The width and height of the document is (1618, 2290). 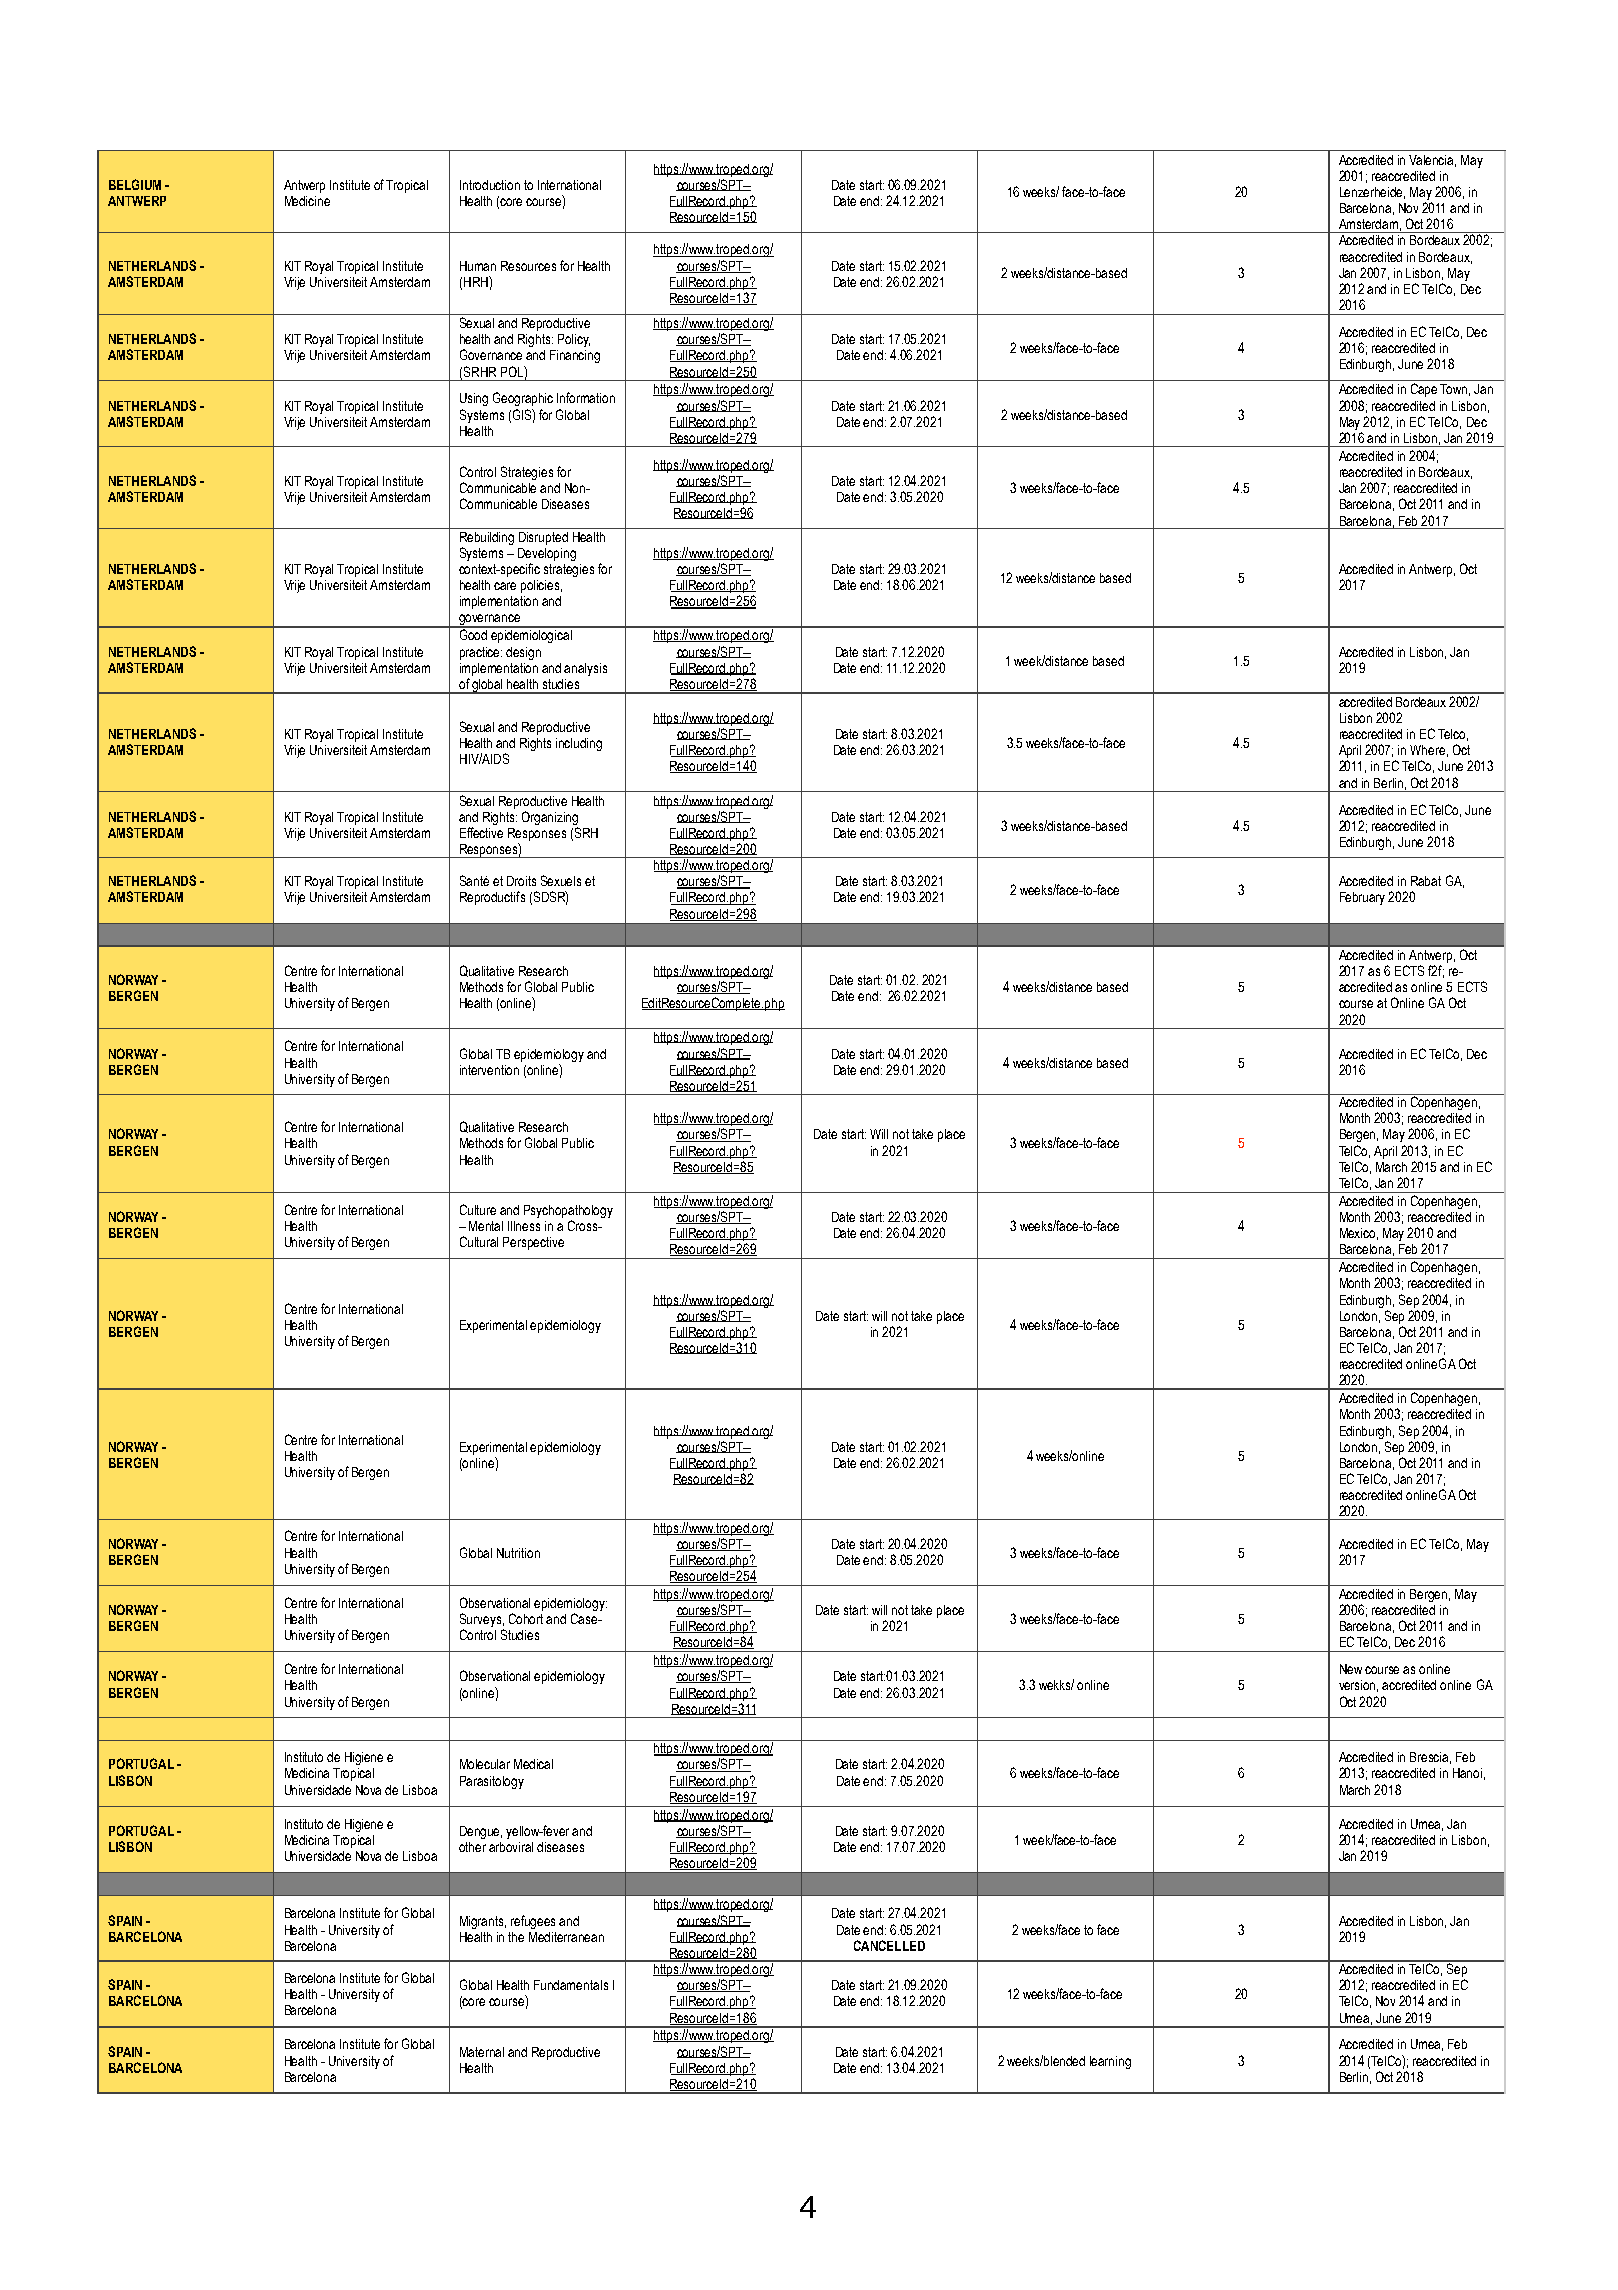 What do you see at coordinates (574, 340) in the document?
I see `Policy` at bounding box center [574, 340].
